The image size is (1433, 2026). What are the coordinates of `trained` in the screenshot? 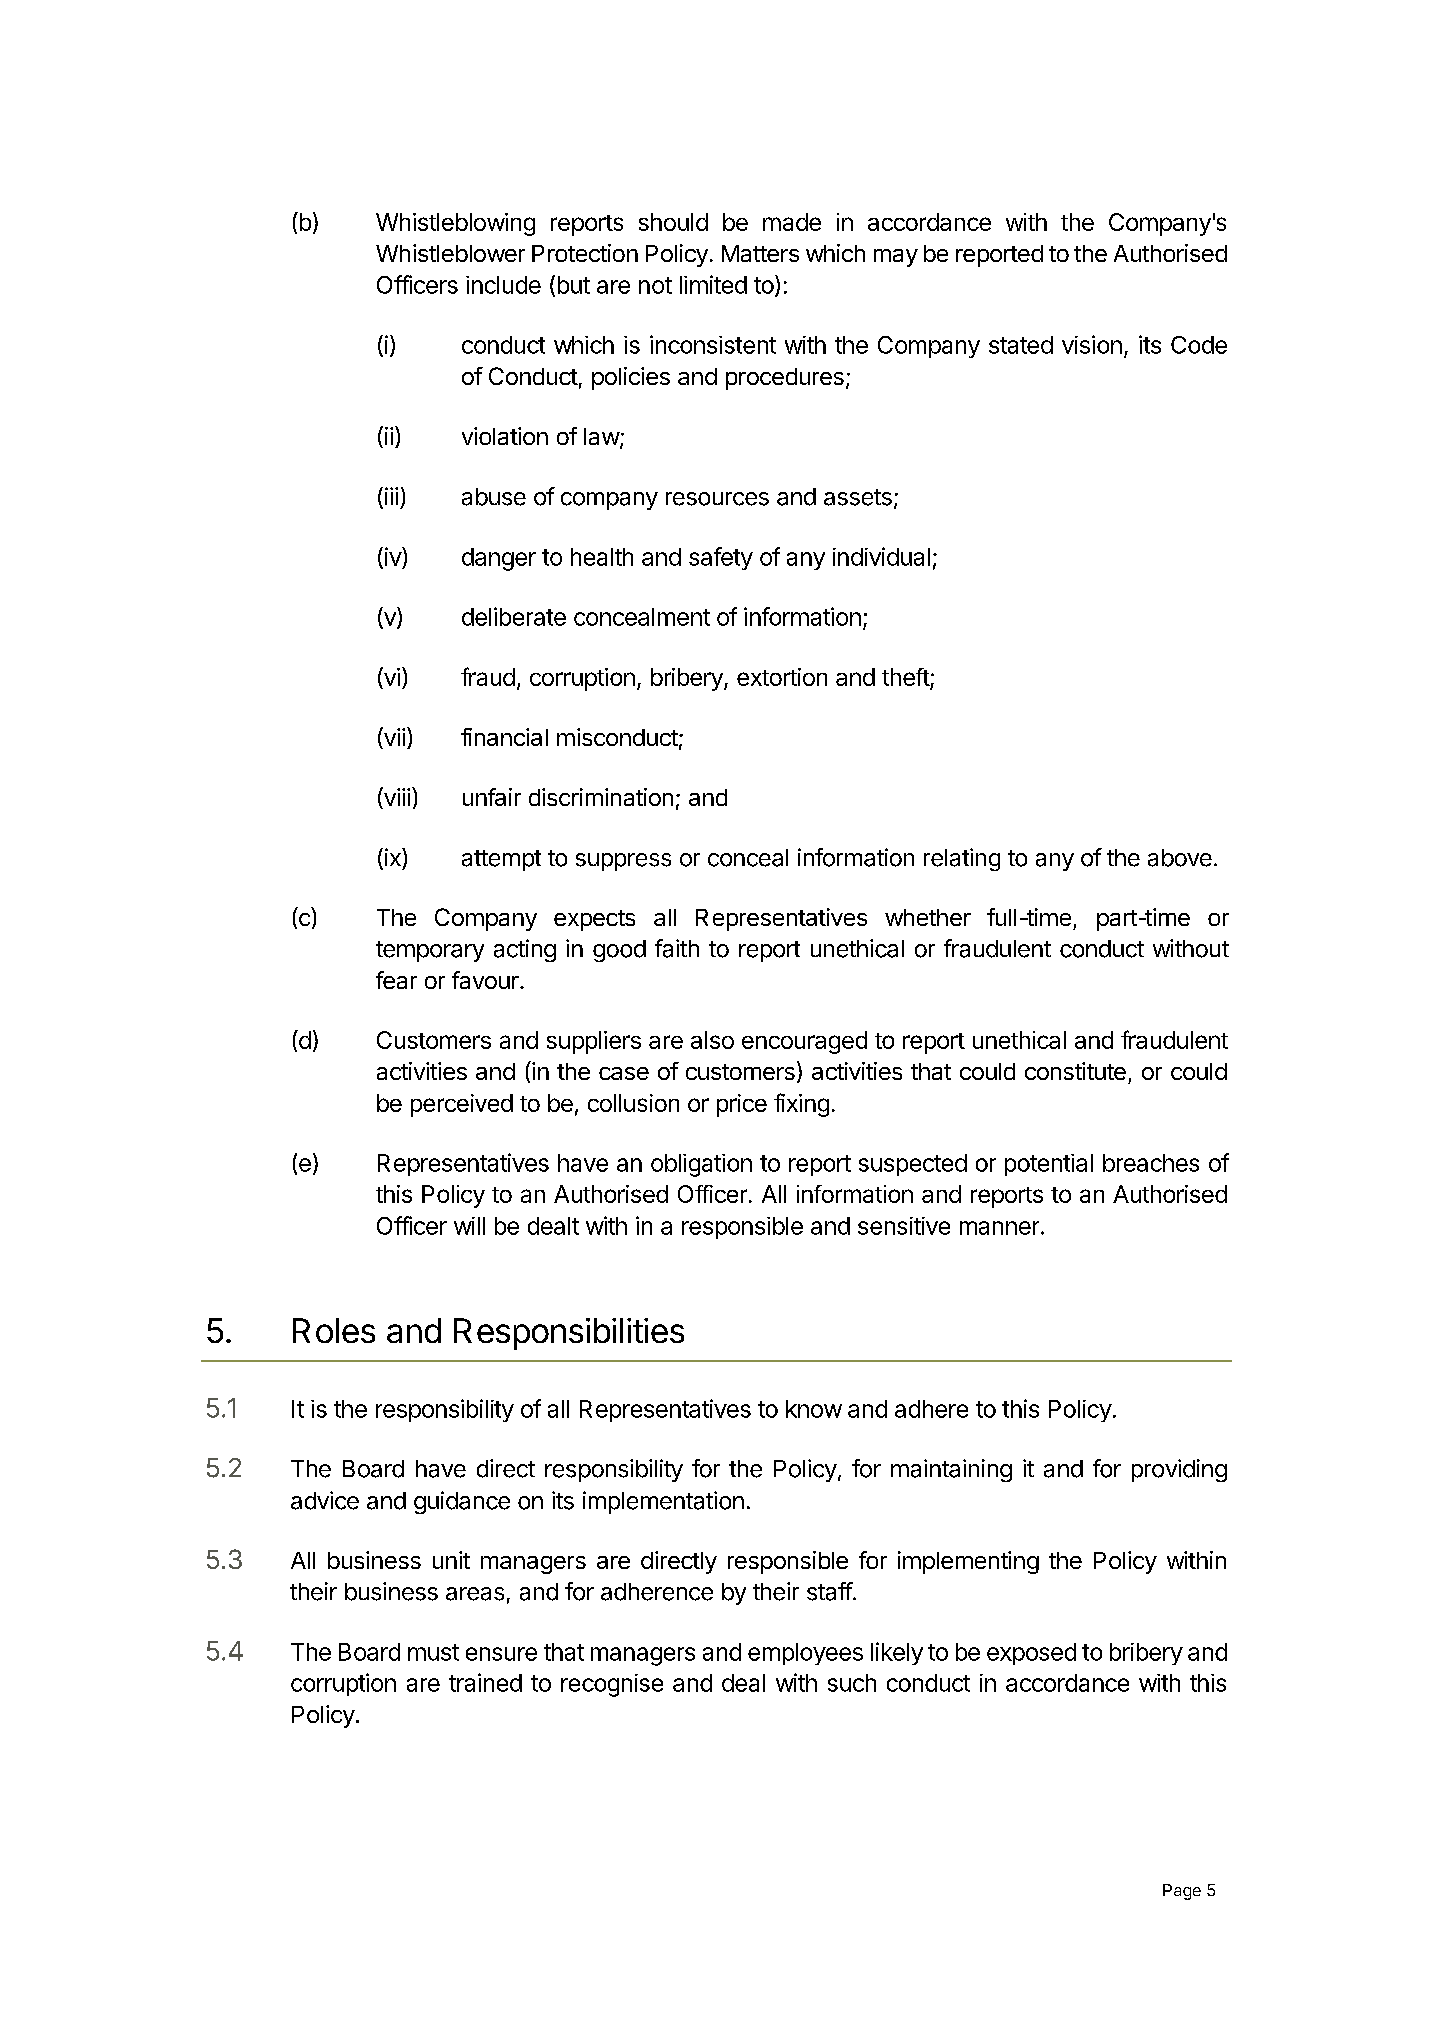 It's located at (485, 1682).
